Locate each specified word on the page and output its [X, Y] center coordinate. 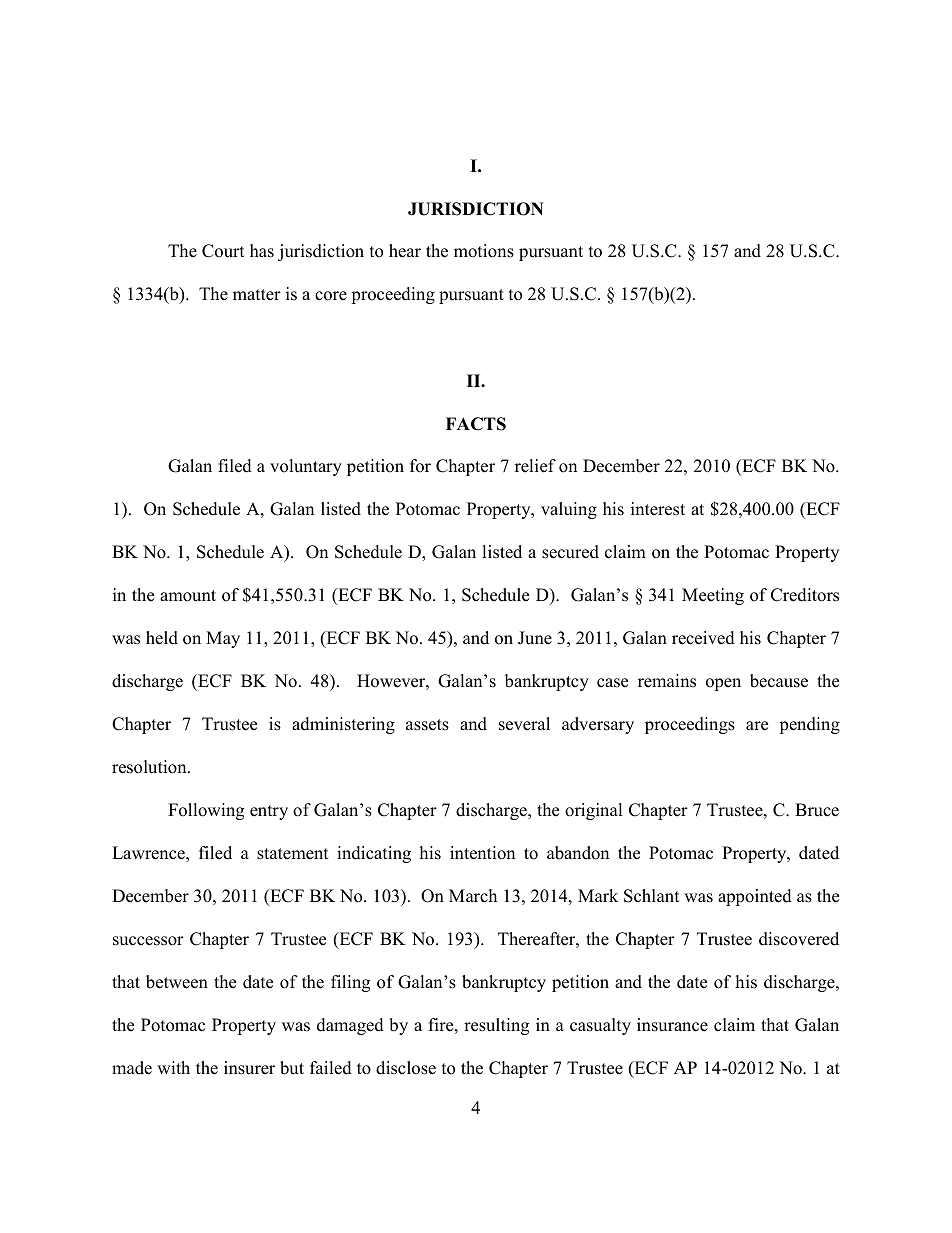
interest [658, 509]
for [420, 466]
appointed [755, 897]
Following [206, 811]
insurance [672, 1025]
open [723, 684]
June [535, 638]
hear [405, 251]
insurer [249, 1068]
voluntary [306, 467]
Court [223, 251]
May [223, 639]
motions [484, 251]
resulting [496, 1026]
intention [482, 853]
